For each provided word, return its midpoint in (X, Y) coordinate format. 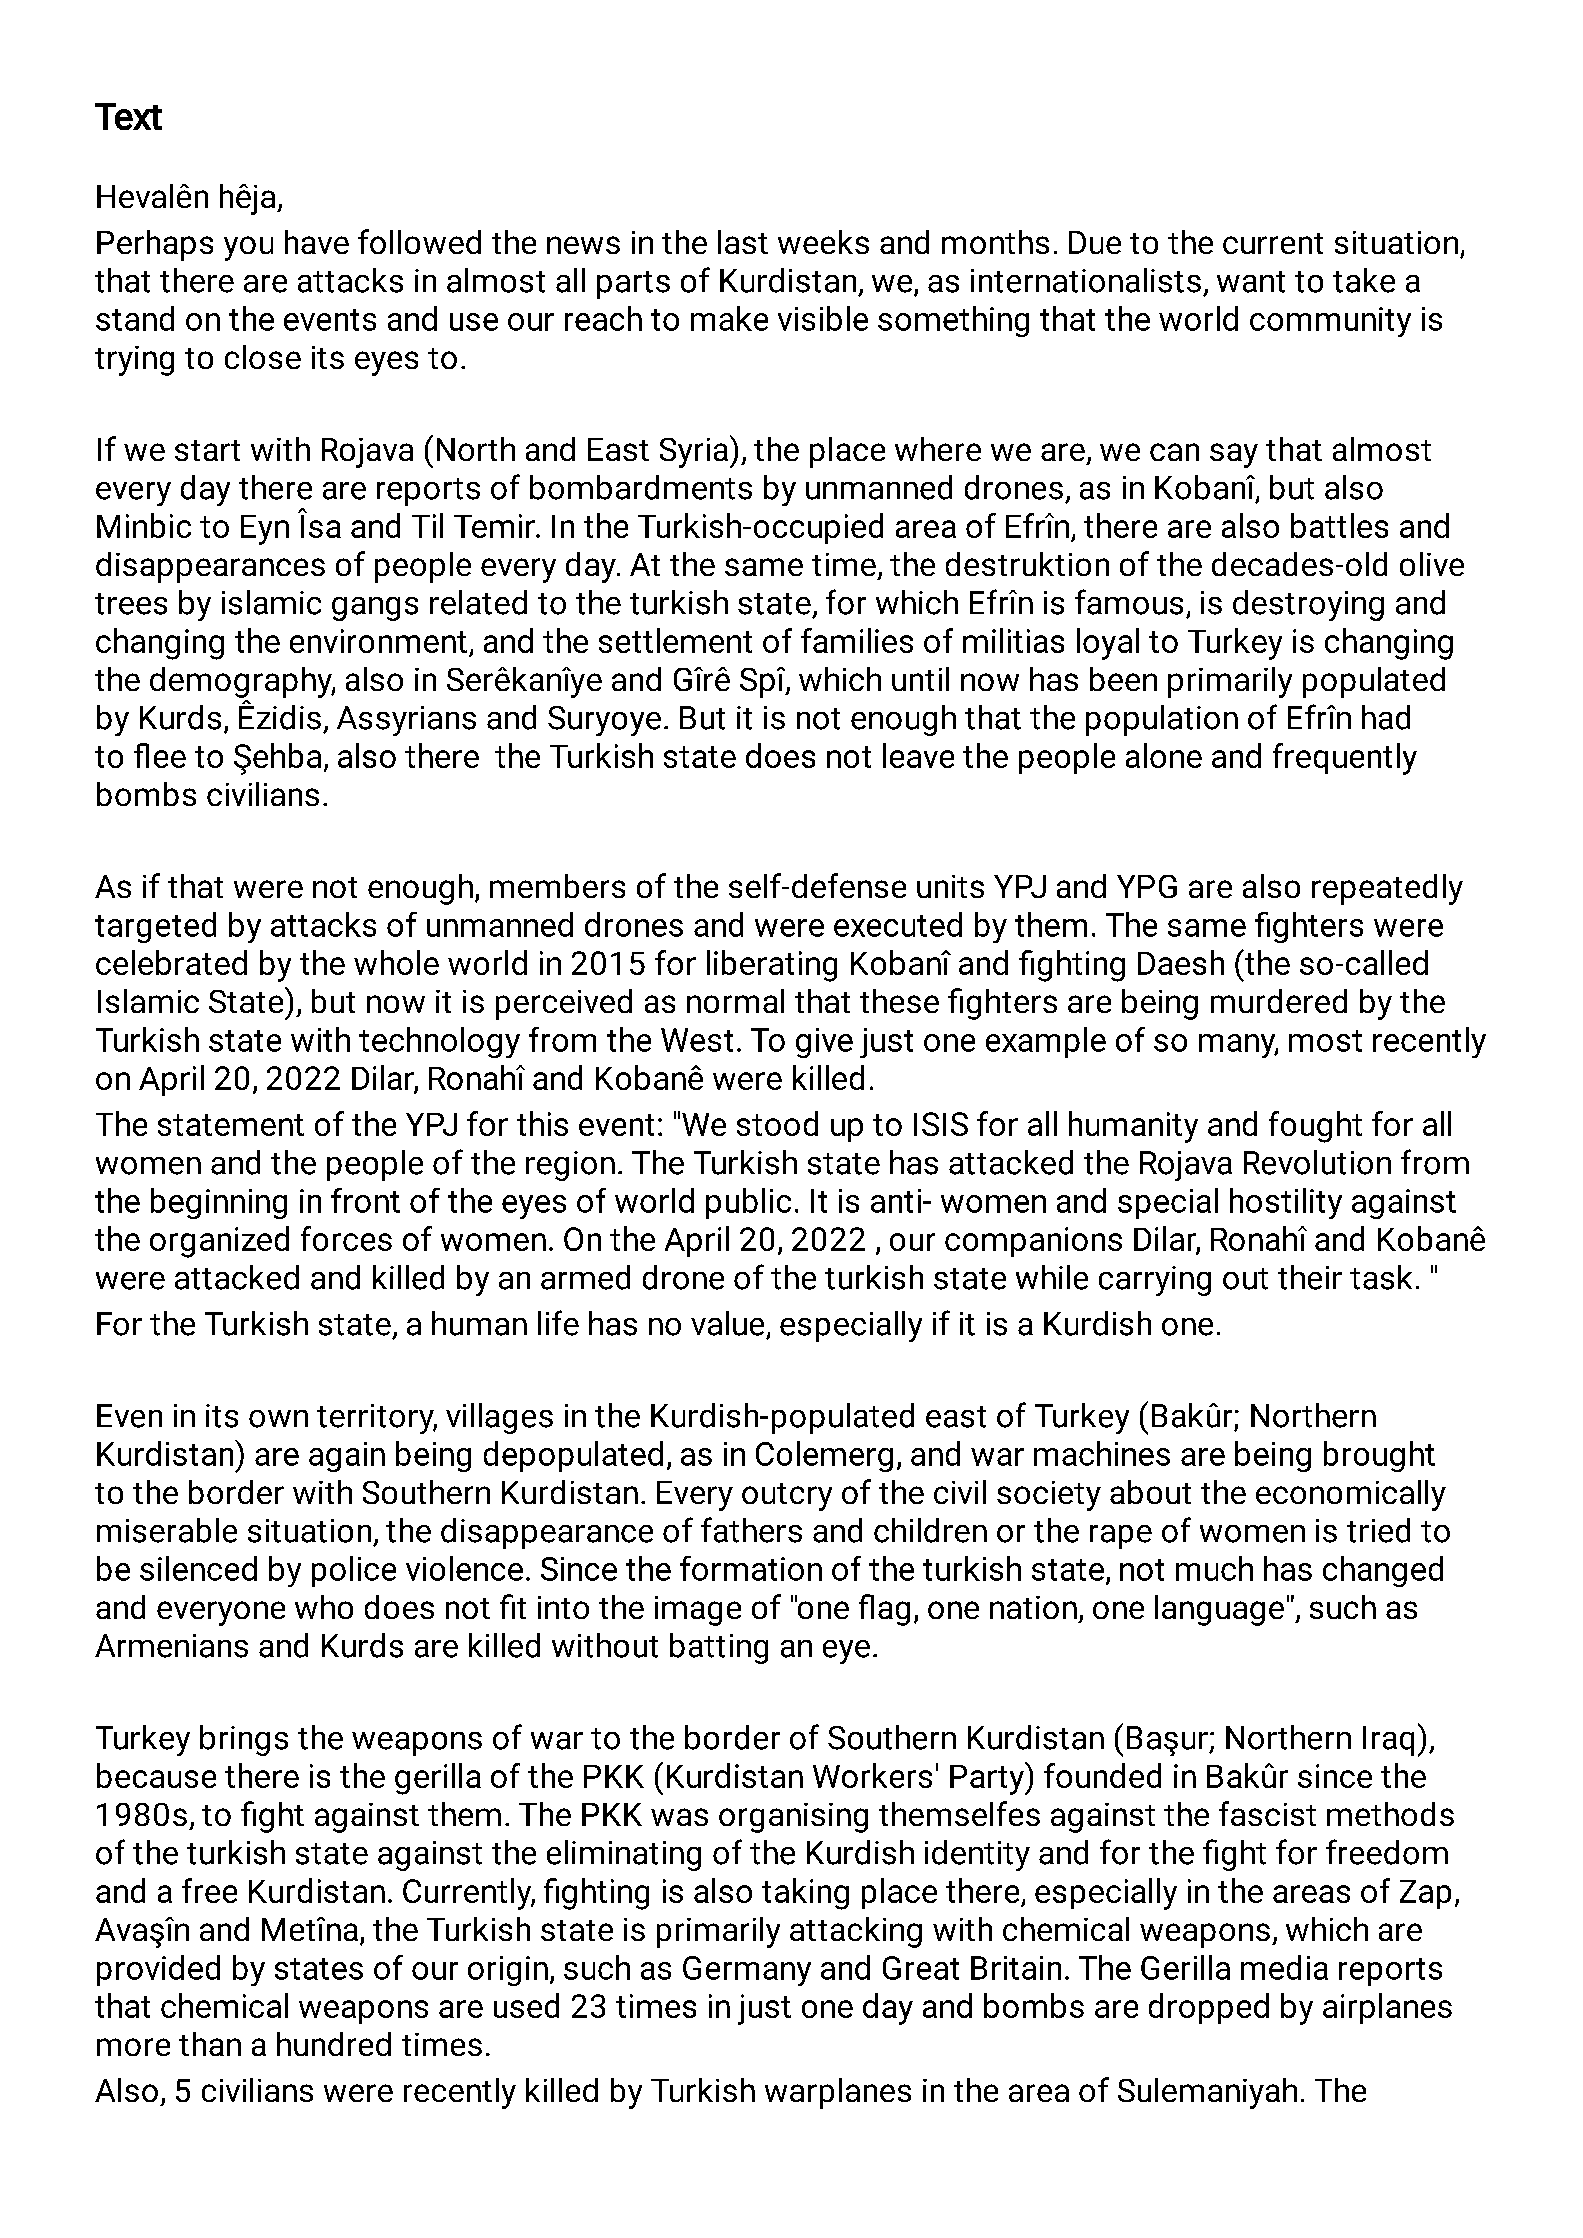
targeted (155, 927)
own (278, 1419)
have (317, 242)
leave (918, 755)
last (743, 242)
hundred (334, 2044)
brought (1379, 1456)
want (1251, 282)
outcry (787, 1497)
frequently (1345, 759)
